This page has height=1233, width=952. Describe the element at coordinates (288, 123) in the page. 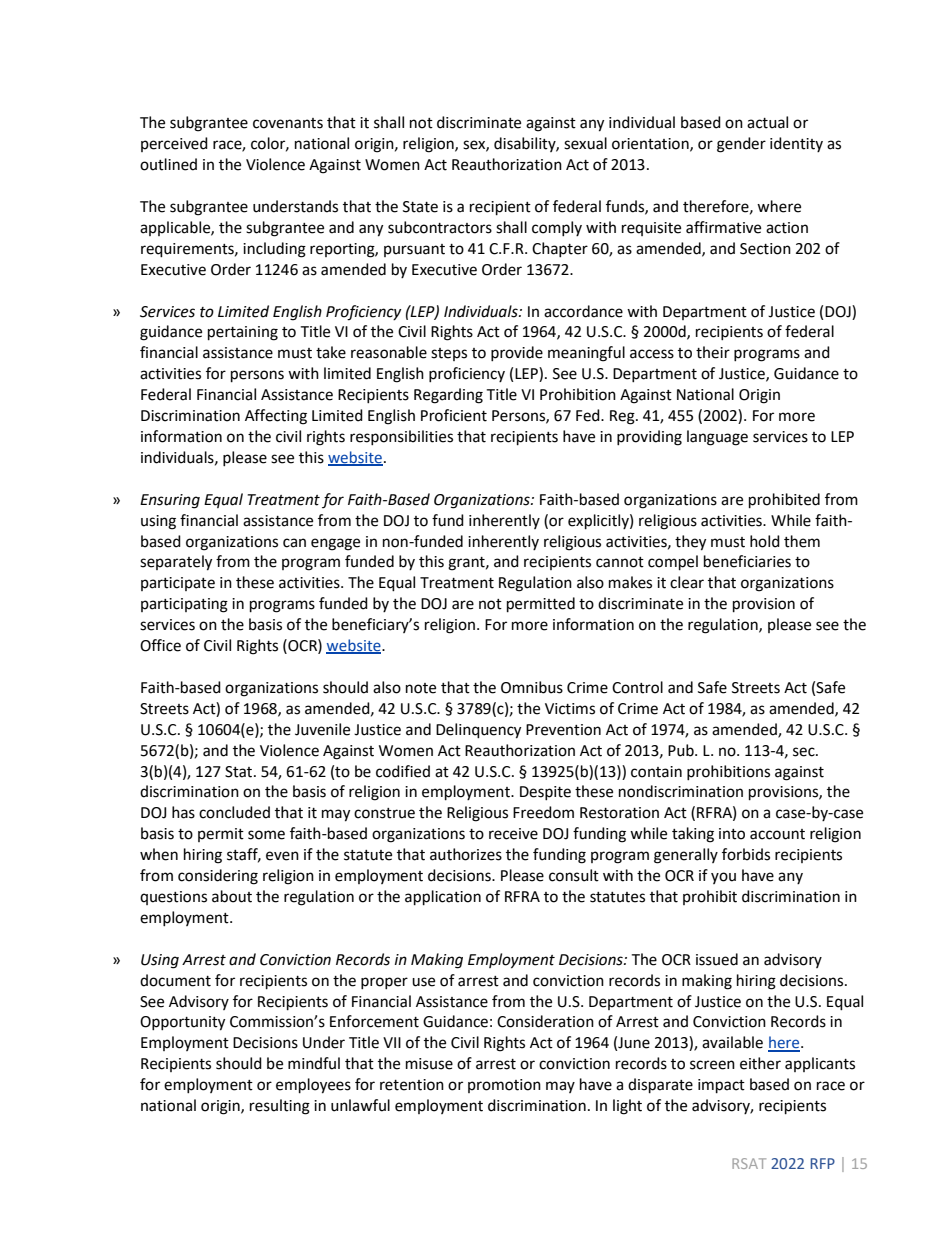

I see `covenants` at that location.
